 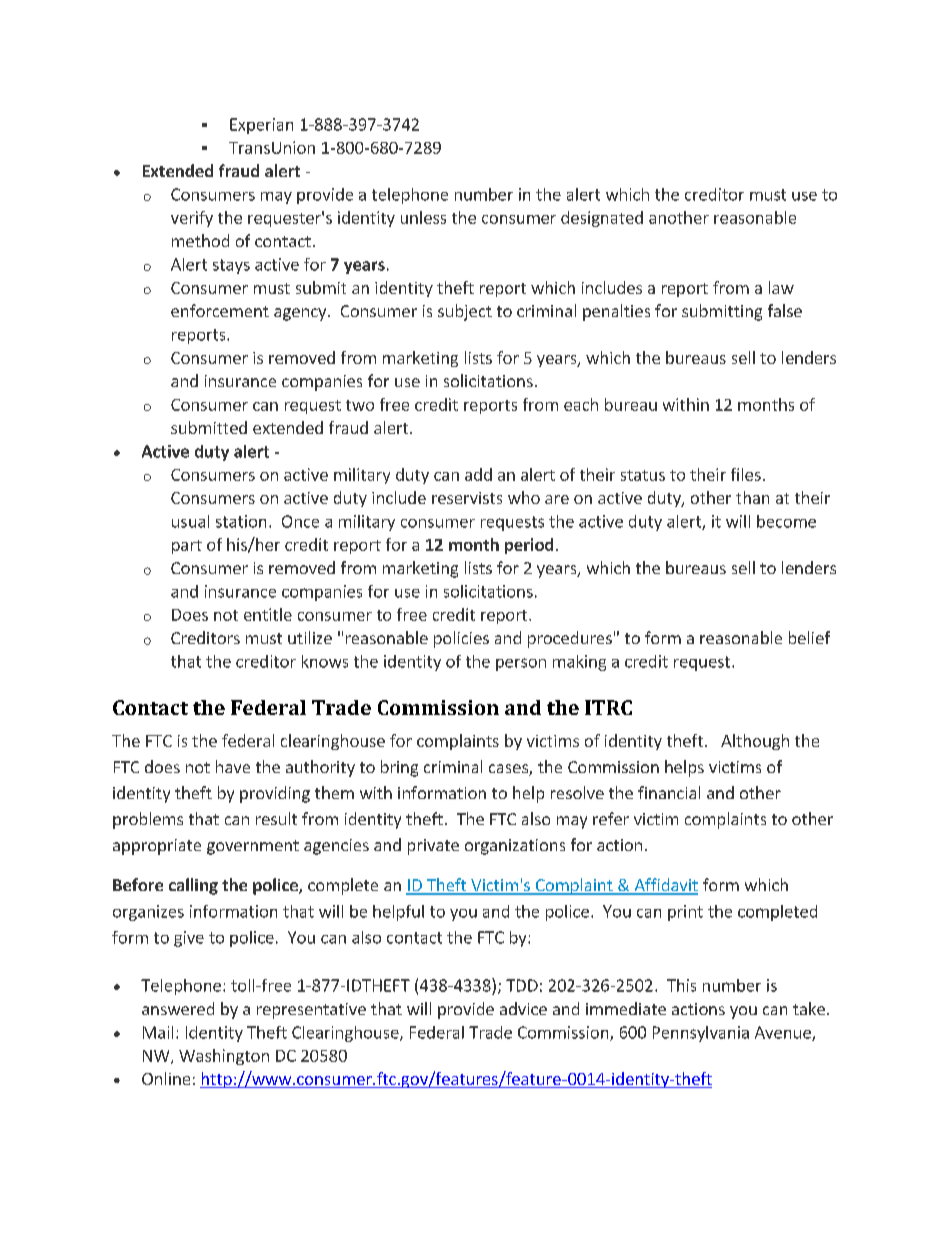 I want to click on unless, so click(x=423, y=217).
